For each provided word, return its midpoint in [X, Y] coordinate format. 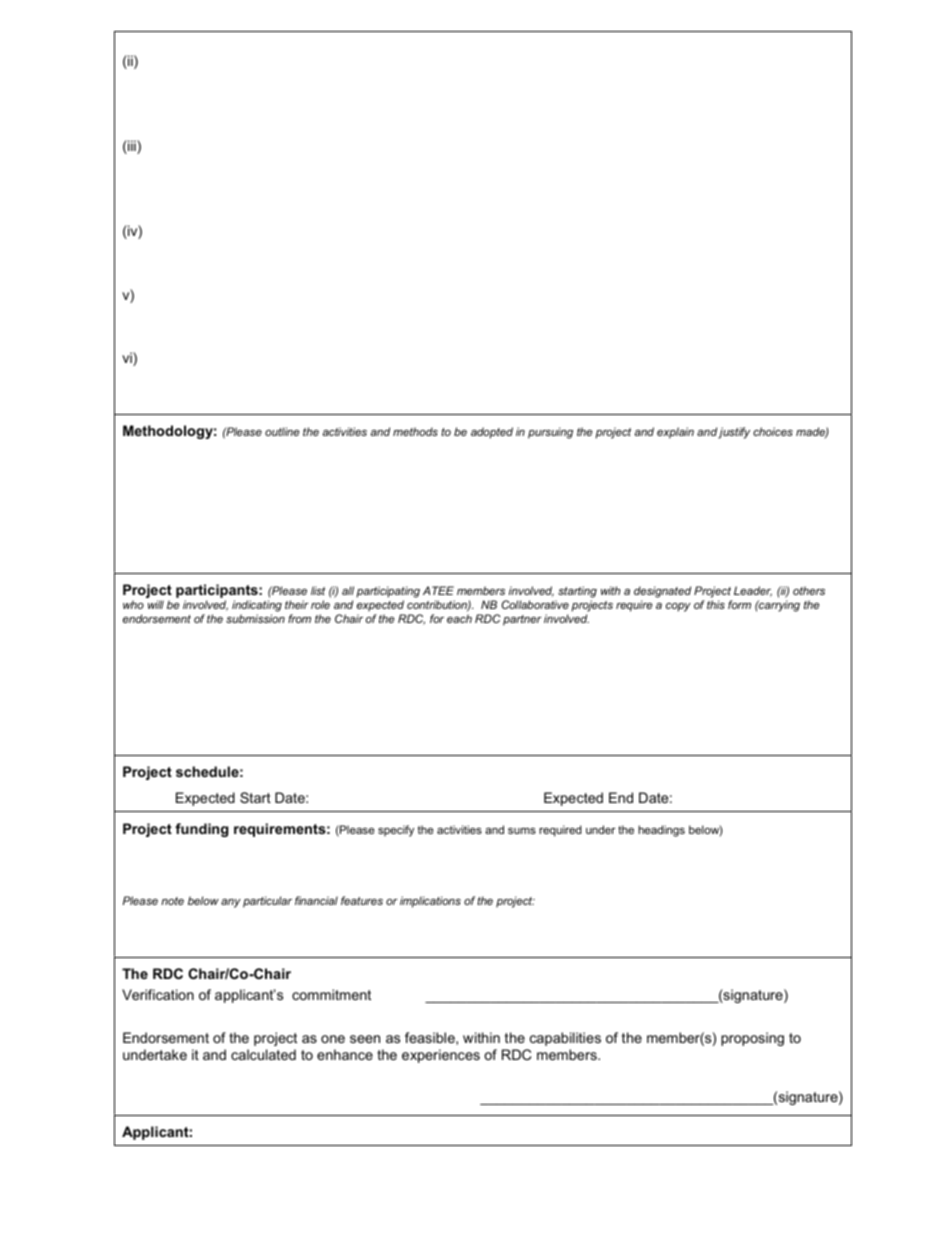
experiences [441, 1056]
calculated [263, 1054]
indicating [257, 607]
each [459, 618]
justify [734, 433]
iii [132, 147]
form [739, 604]
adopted [492, 433]
